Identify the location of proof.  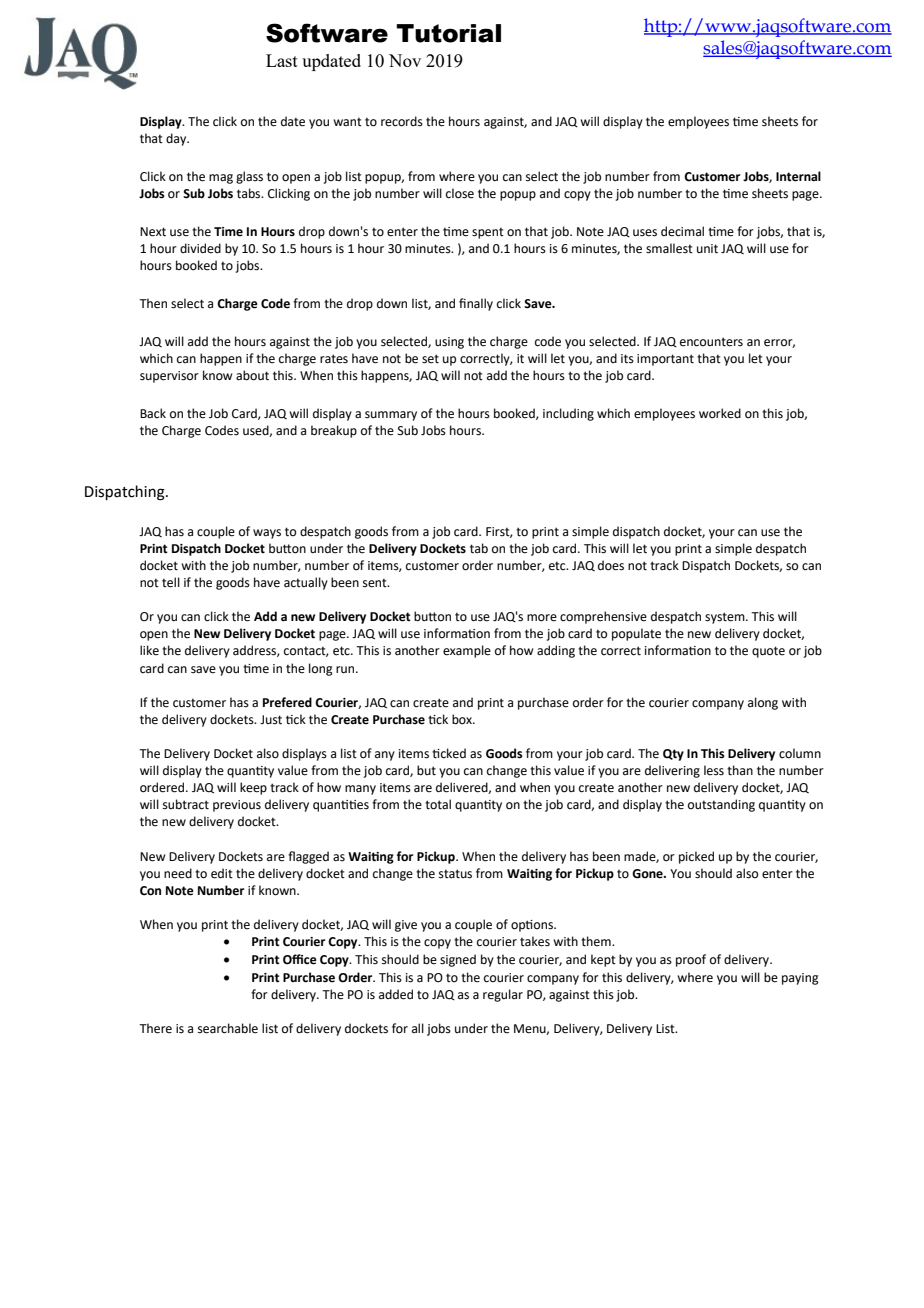
(691, 960).
